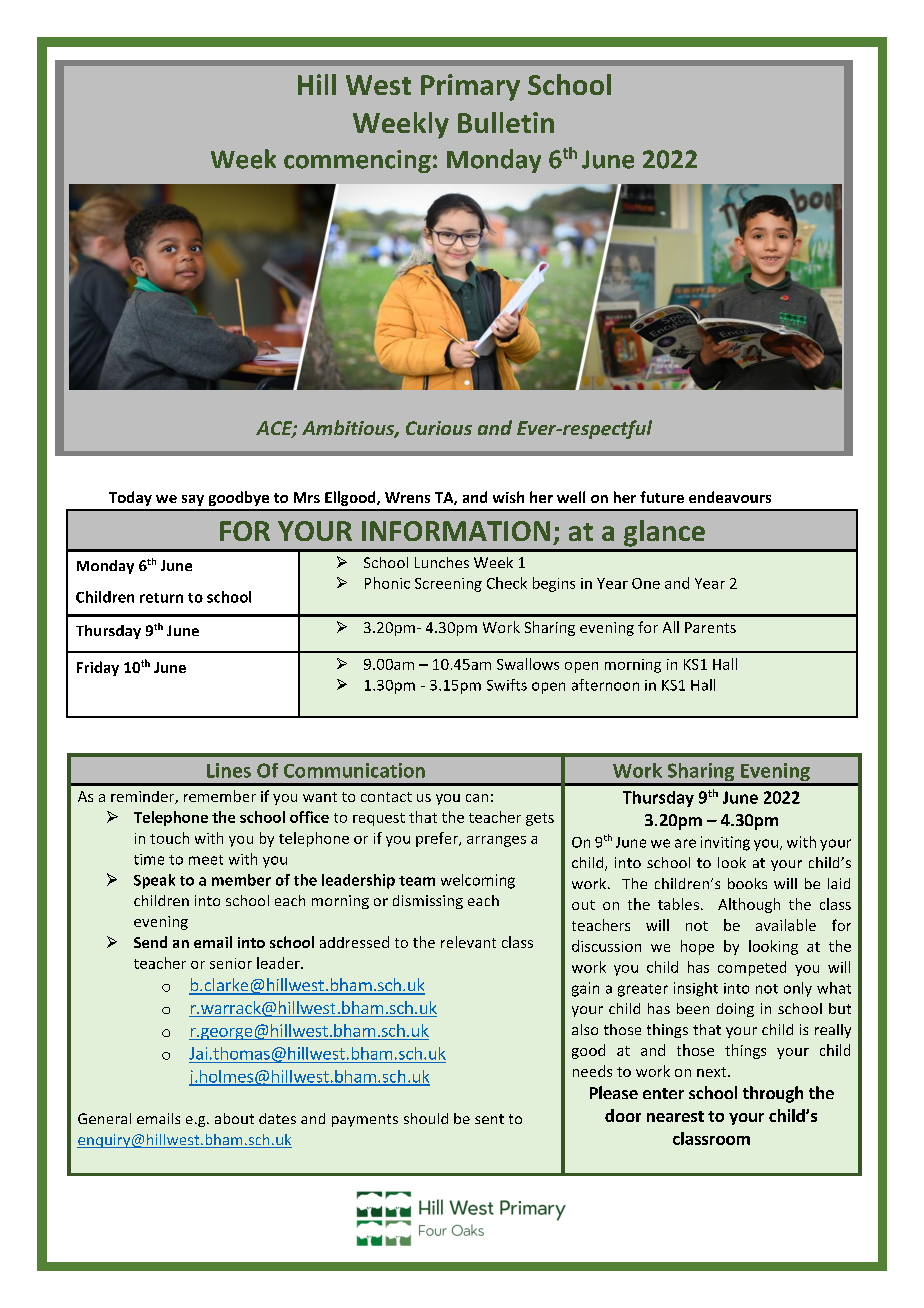 The image size is (924, 1308). Describe the element at coordinates (234, 1118) in the document. I see `about` at that location.
